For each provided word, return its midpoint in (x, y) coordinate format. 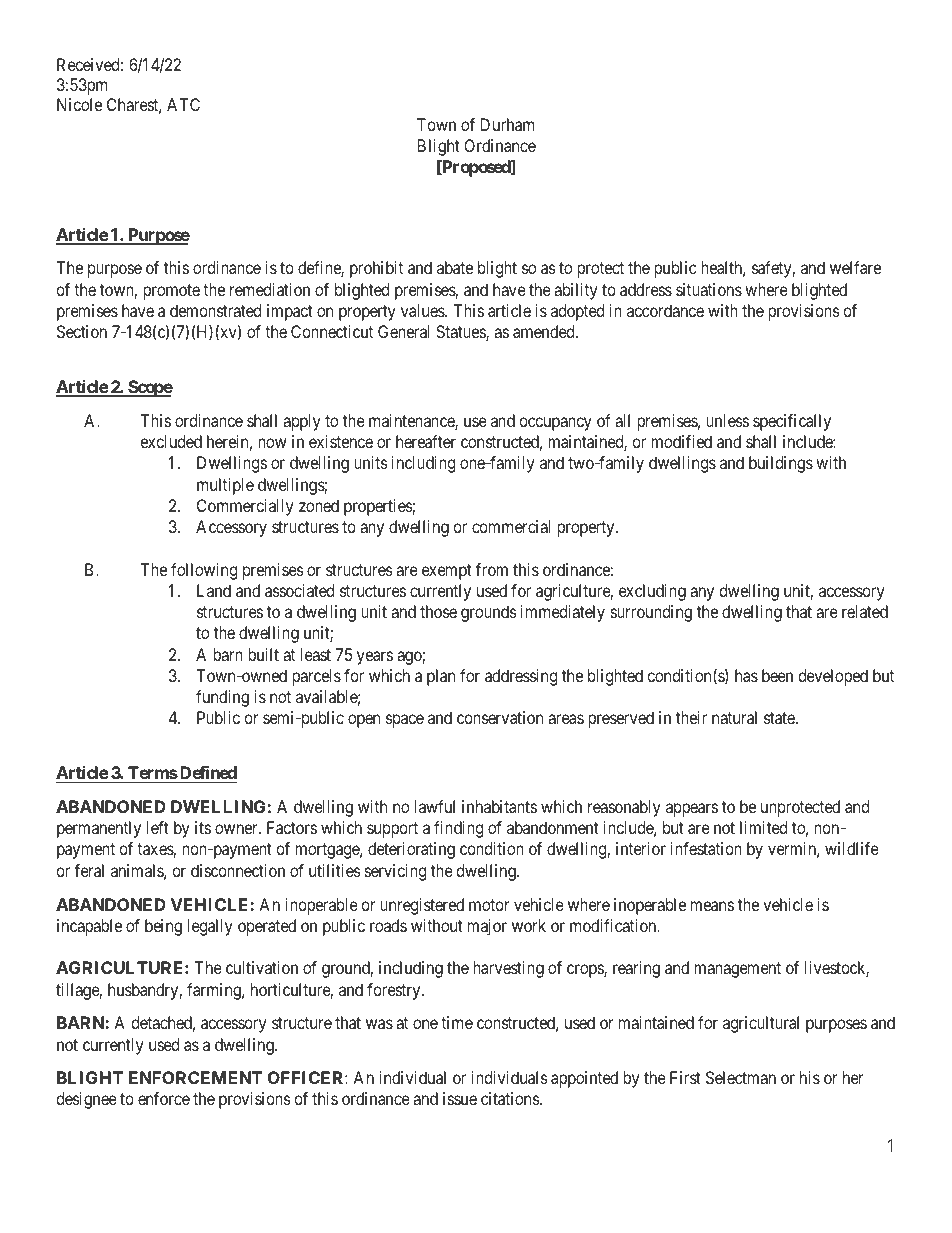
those (438, 611)
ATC (183, 104)
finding (458, 829)
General (404, 331)
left (158, 827)
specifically (792, 422)
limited (763, 827)
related (865, 611)
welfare (855, 267)
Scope (149, 388)
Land (214, 590)
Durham (507, 124)
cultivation (262, 967)
